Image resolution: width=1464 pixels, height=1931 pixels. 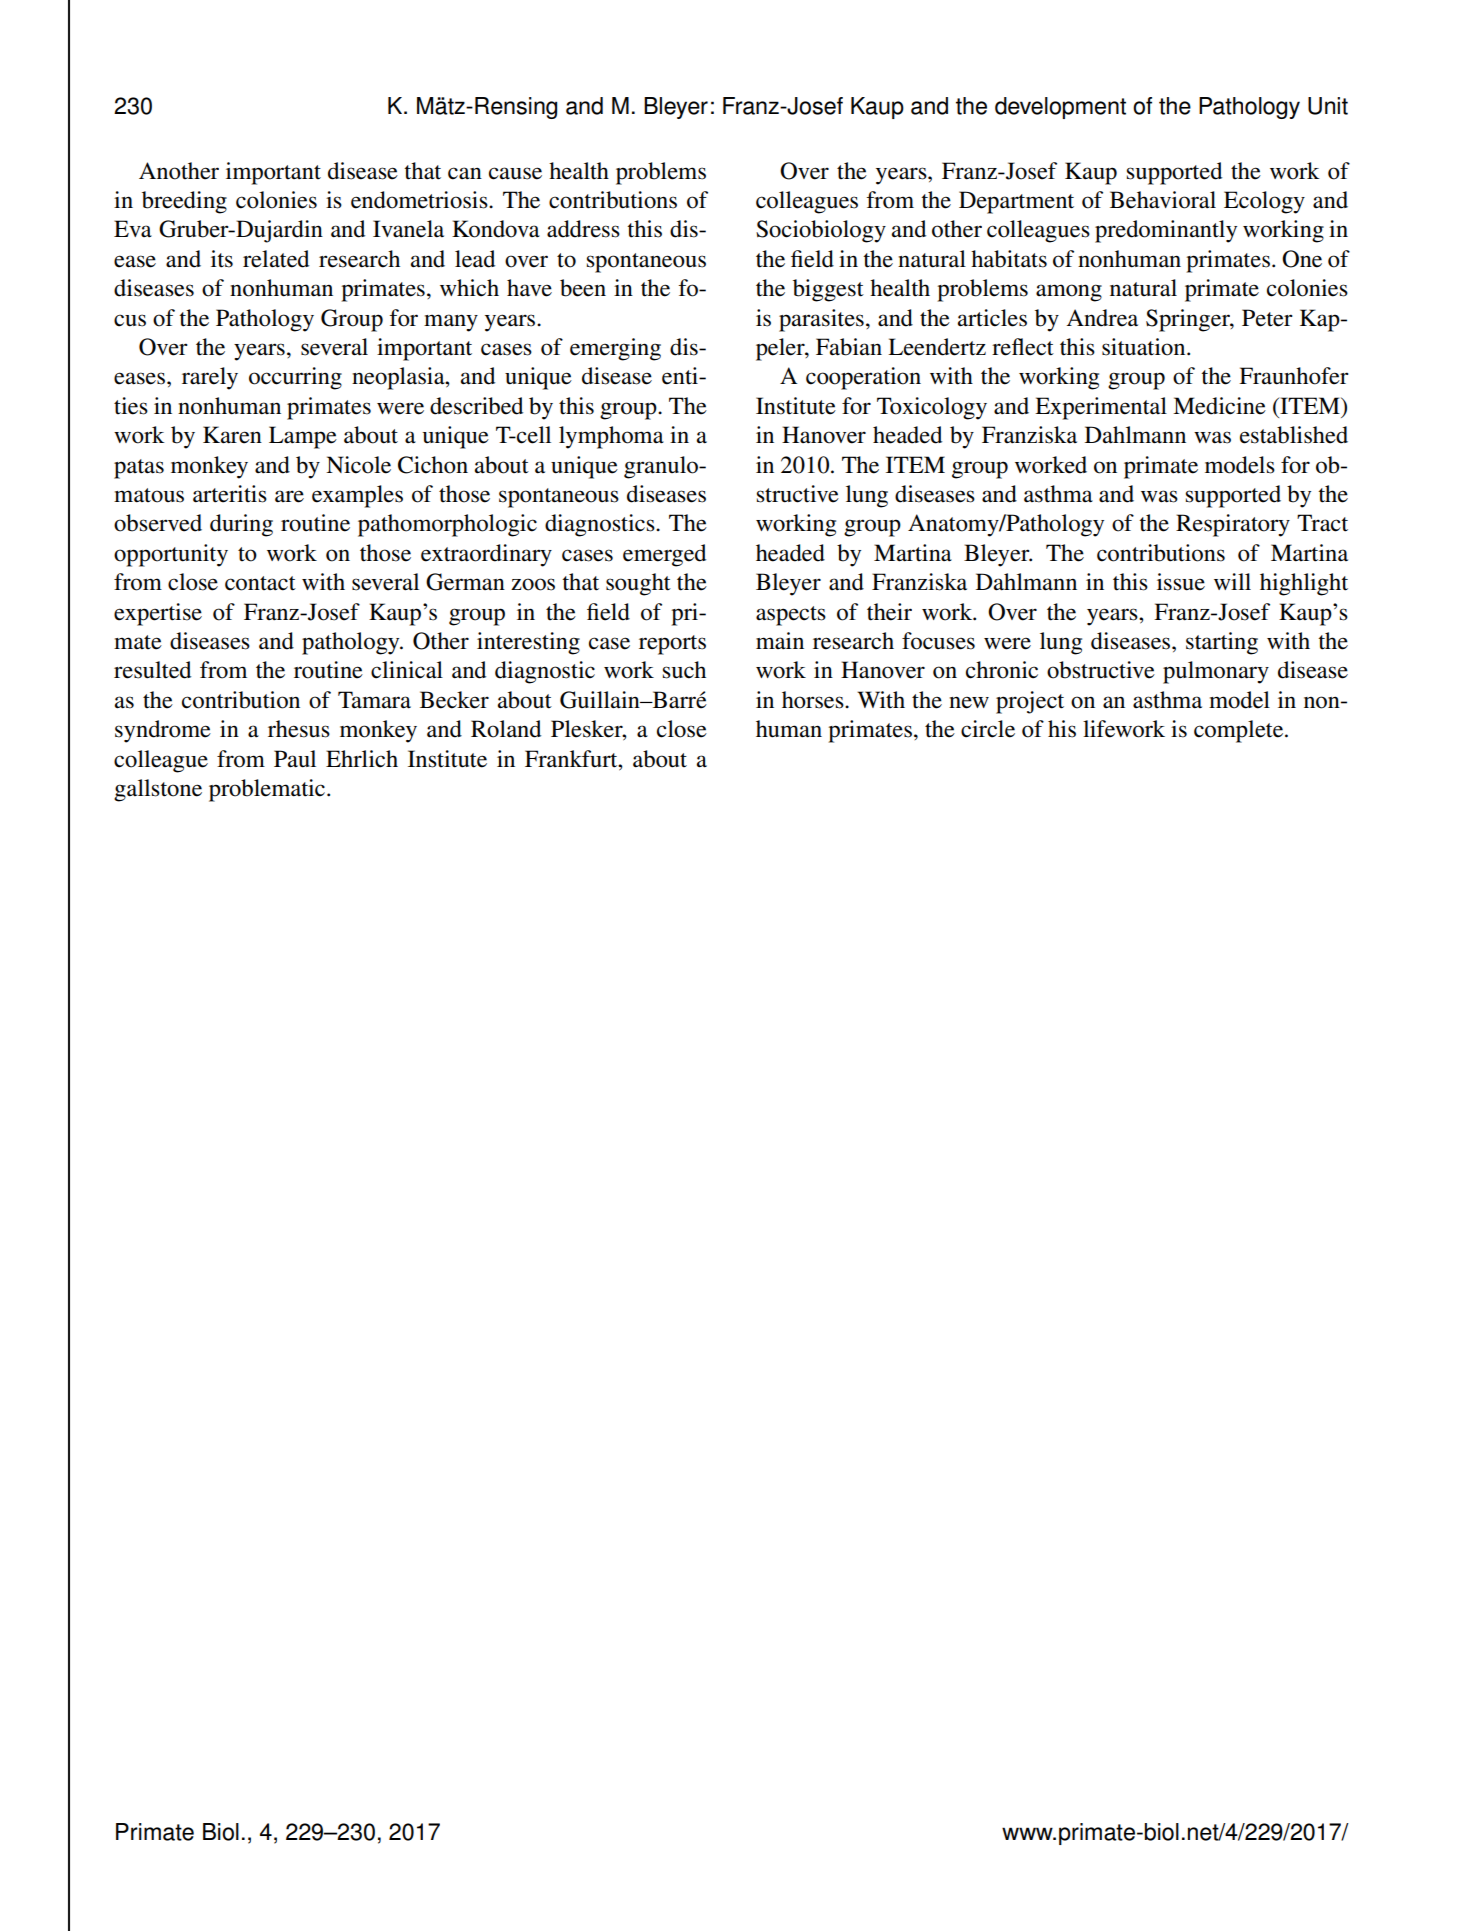 I want to click on cause, so click(x=515, y=173).
